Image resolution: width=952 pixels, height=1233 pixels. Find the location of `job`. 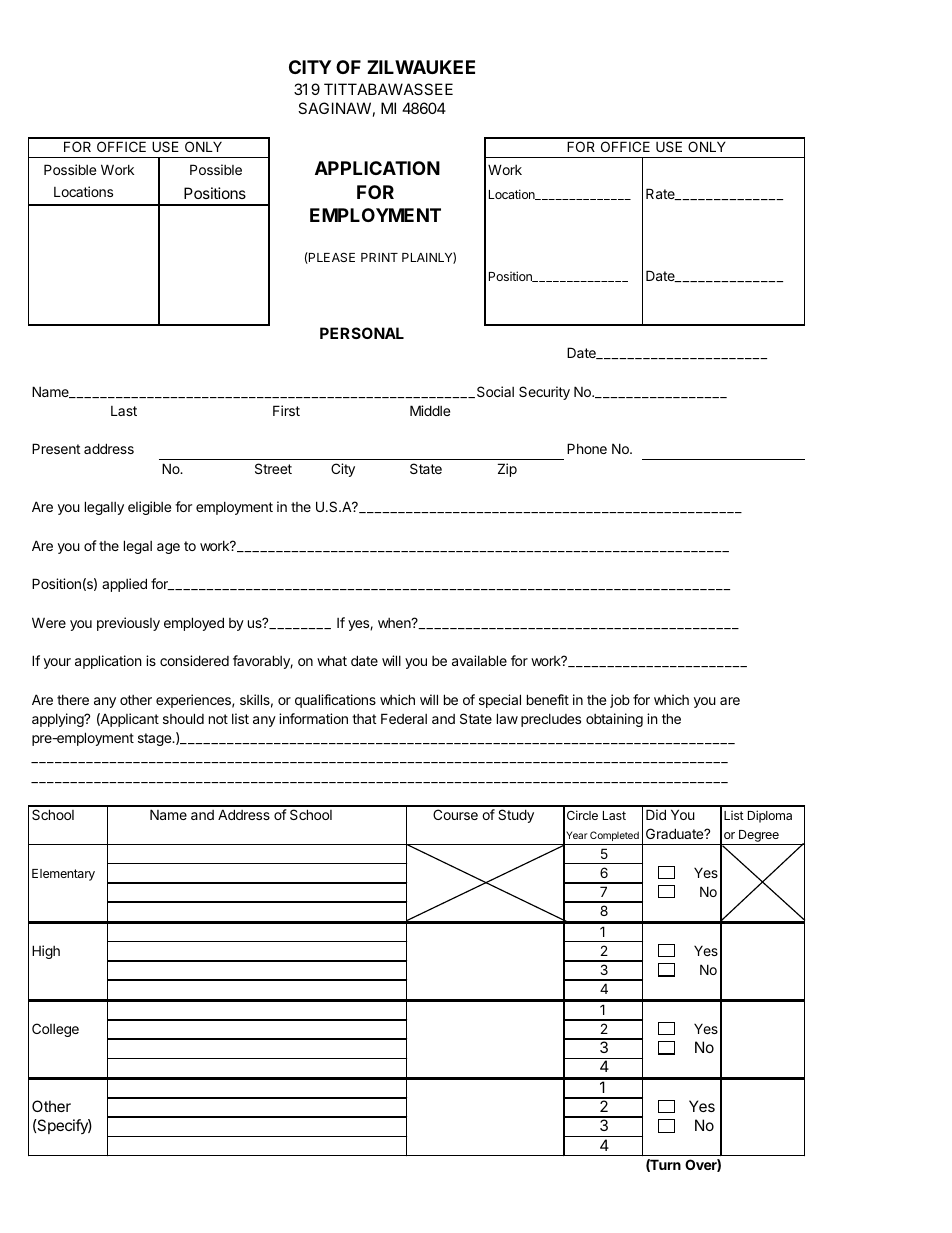

job is located at coordinates (620, 701).
